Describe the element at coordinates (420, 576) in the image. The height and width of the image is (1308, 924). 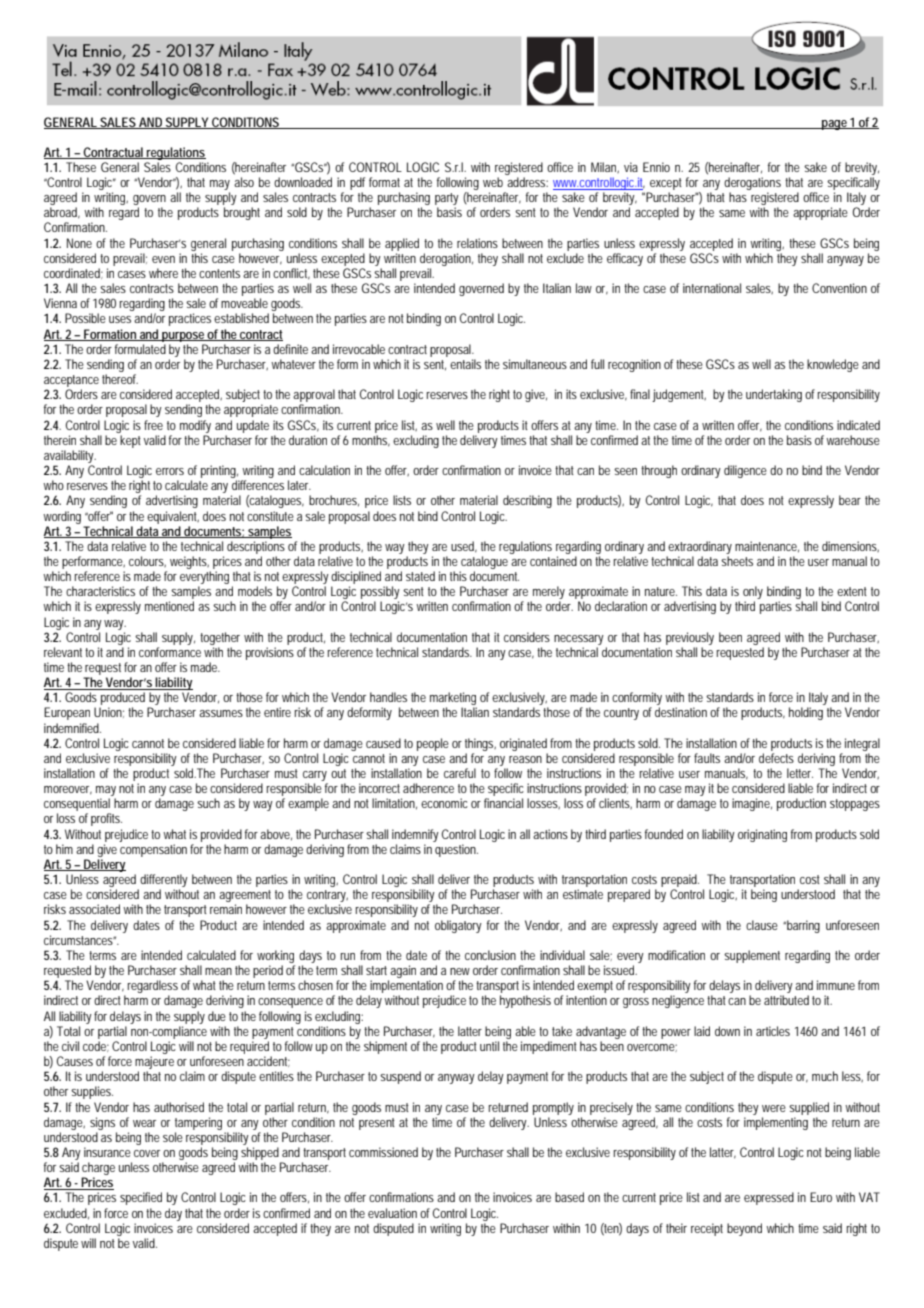
I see `stated` at that location.
